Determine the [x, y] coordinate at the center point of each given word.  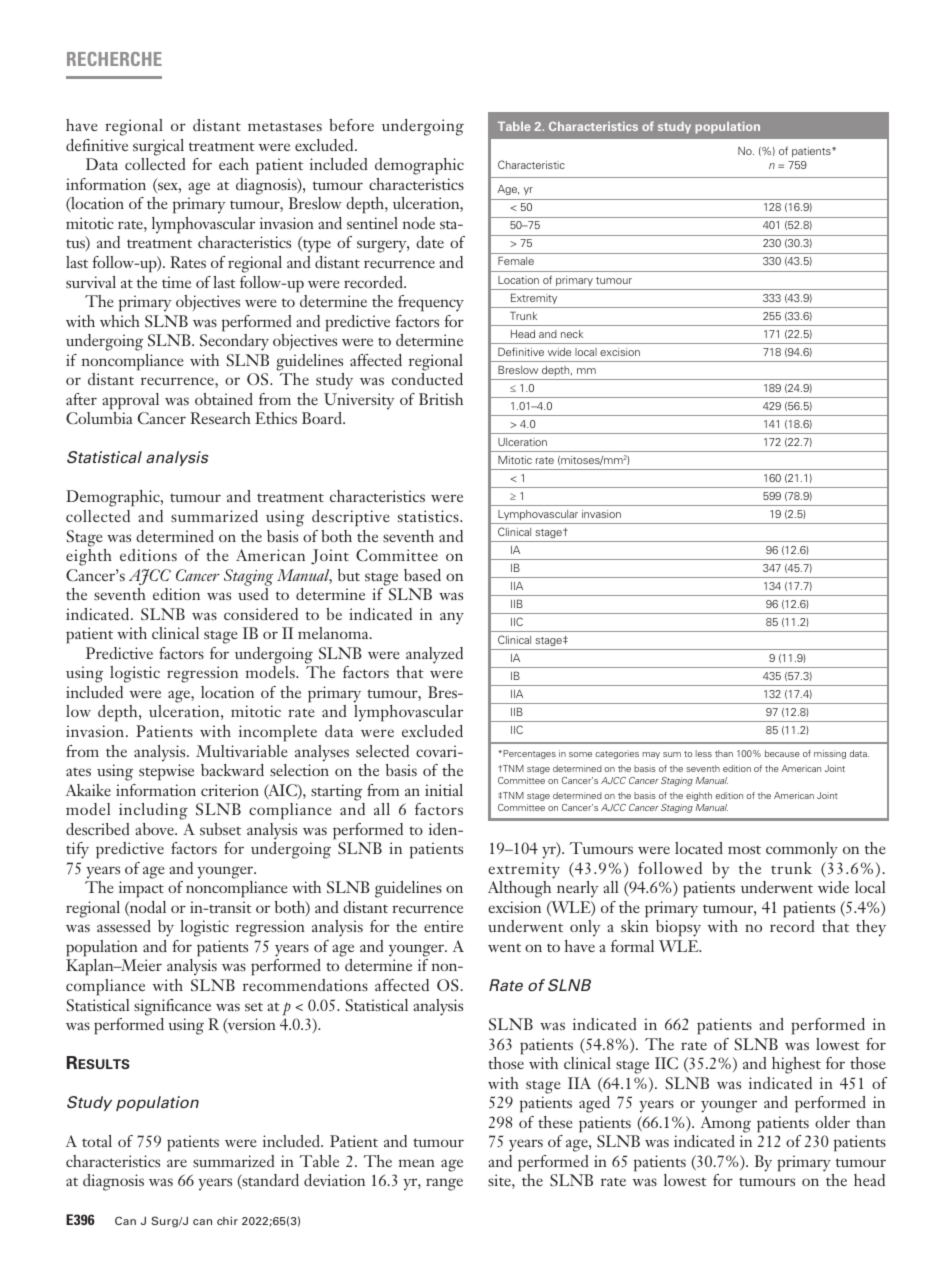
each [234, 164]
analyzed [434, 655]
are [177, 1163]
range [444, 1184]
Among [726, 1124]
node [419, 223]
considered [261, 614]
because [782, 753]
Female [516, 261]
